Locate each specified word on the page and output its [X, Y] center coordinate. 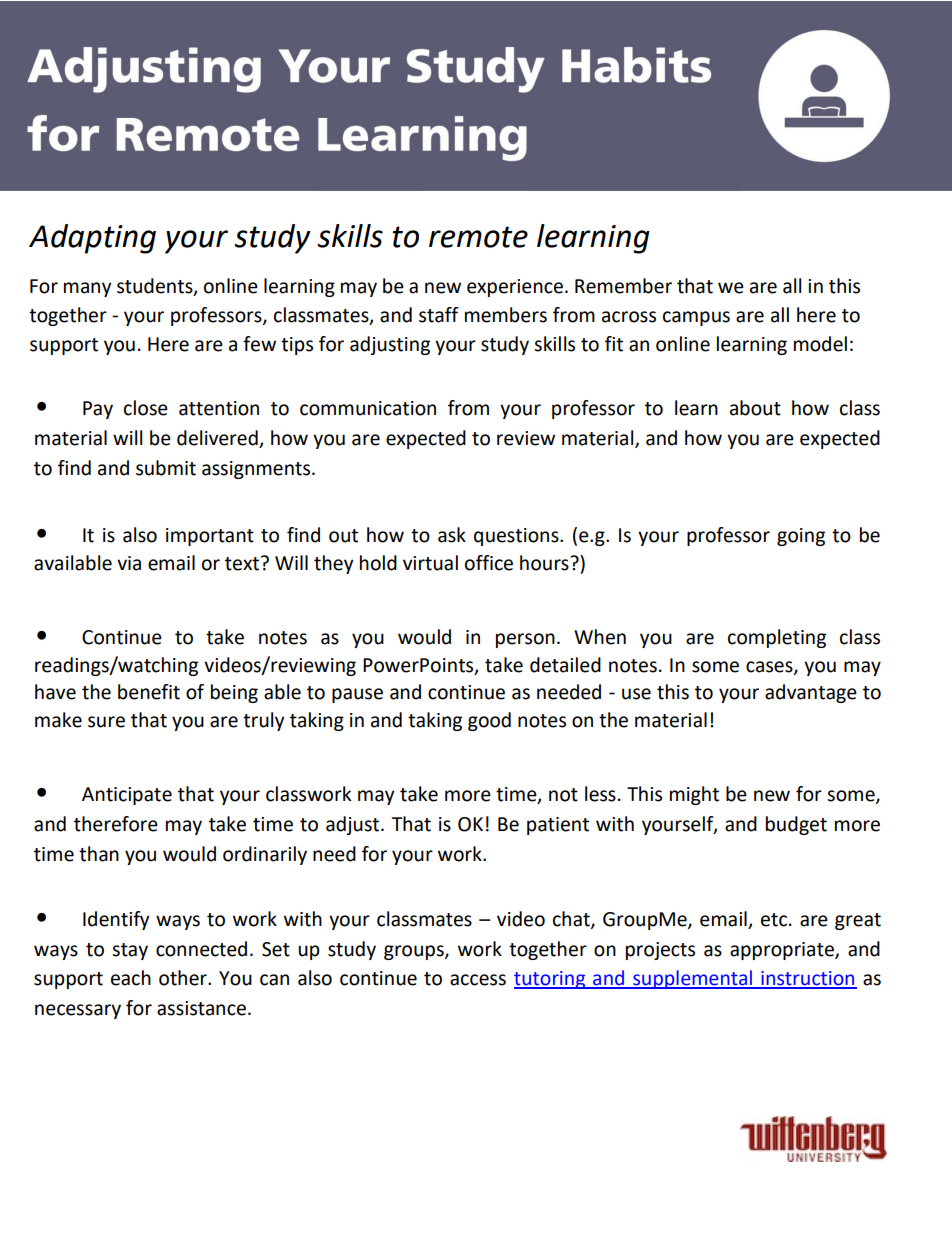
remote [478, 237]
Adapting [92, 239]
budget [796, 825]
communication [368, 408]
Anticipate [127, 796]
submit [166, 468]
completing [777, 638]
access [478, 980]
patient [558, 826]
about [755, 408]
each [131, 978]
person [525, 640]
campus [696, 318]
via [129, 563]
